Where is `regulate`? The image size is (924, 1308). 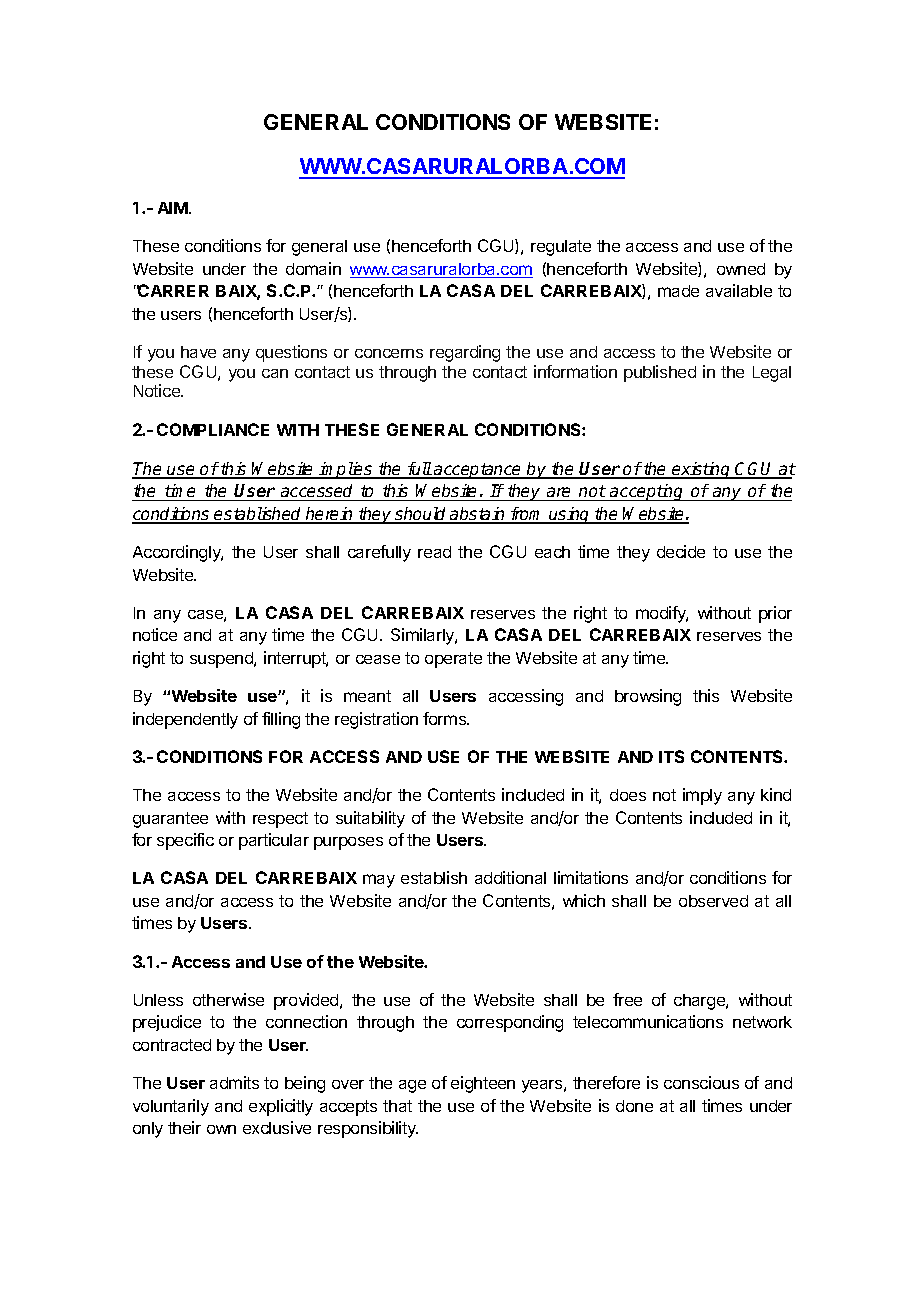
regulate is located at coordinates (561, 248).
